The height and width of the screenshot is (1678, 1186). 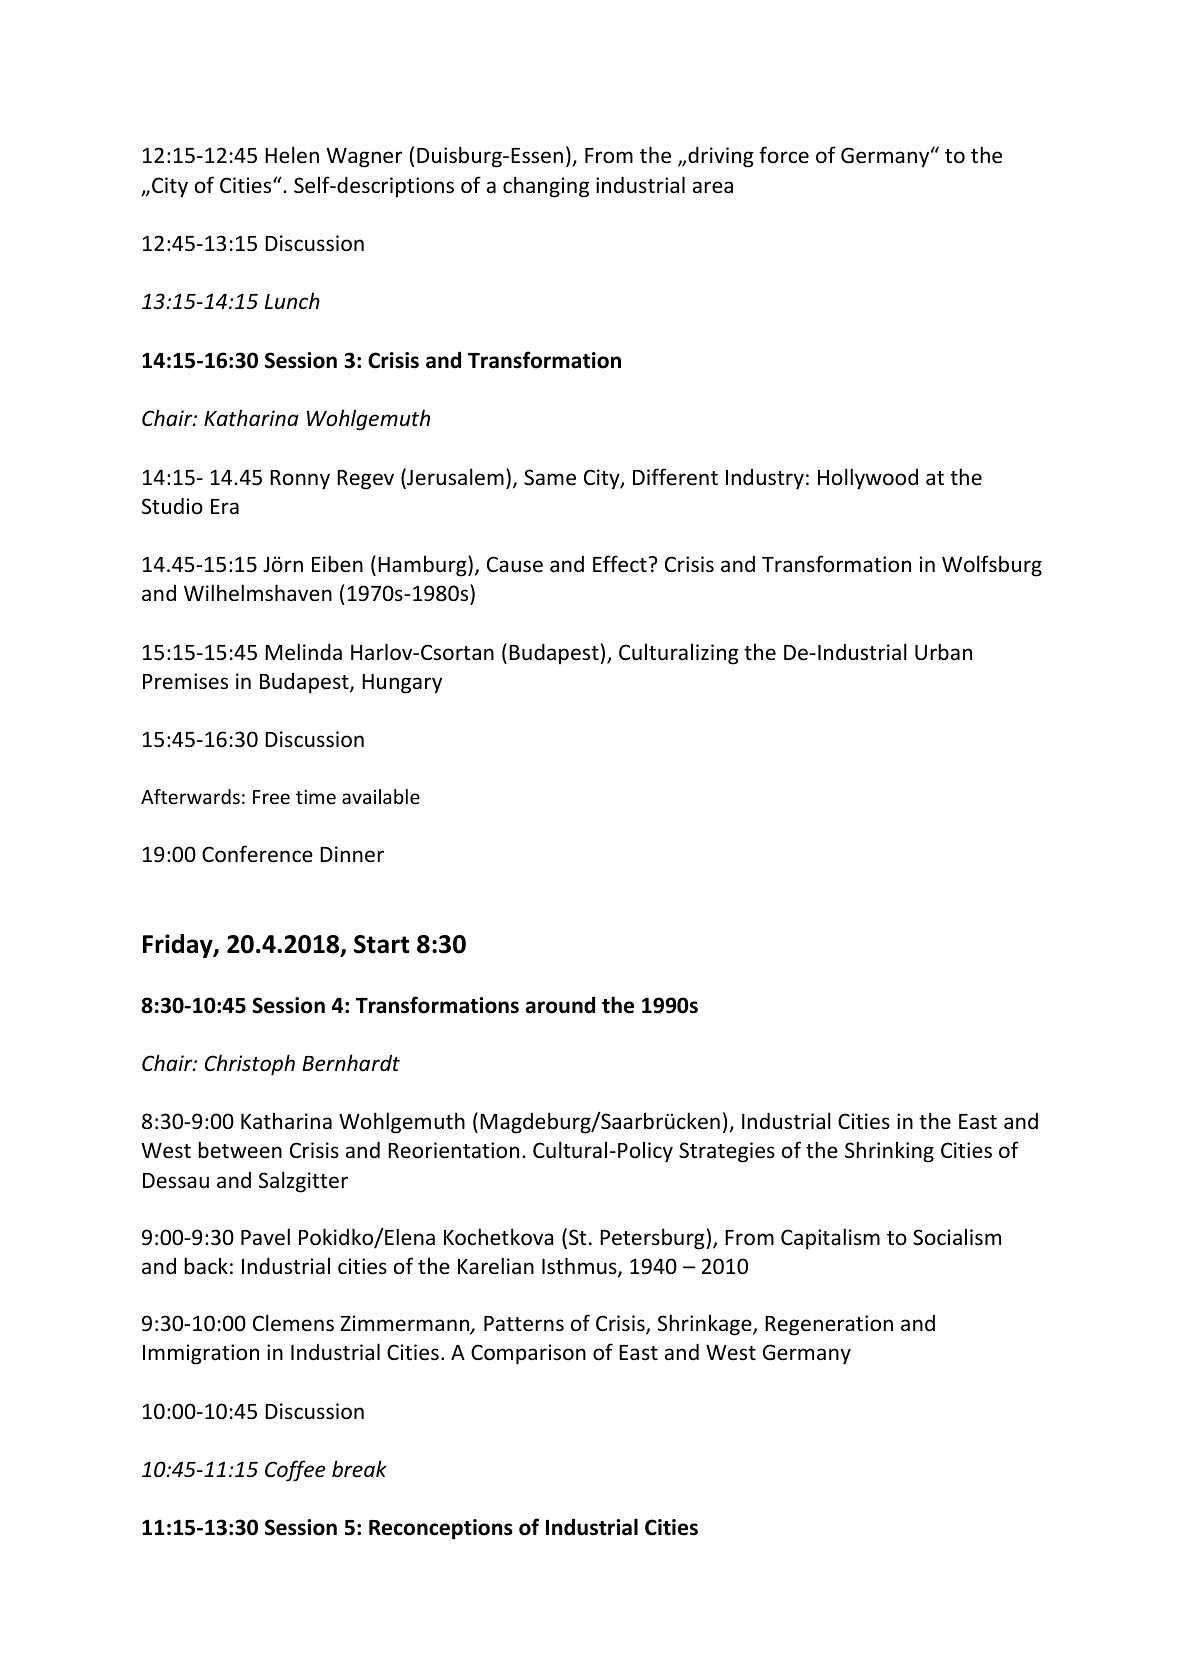 What do you see at coordinates (546, 187) in the screenshot?
I see `changing` at bounding box center [546, 187].
